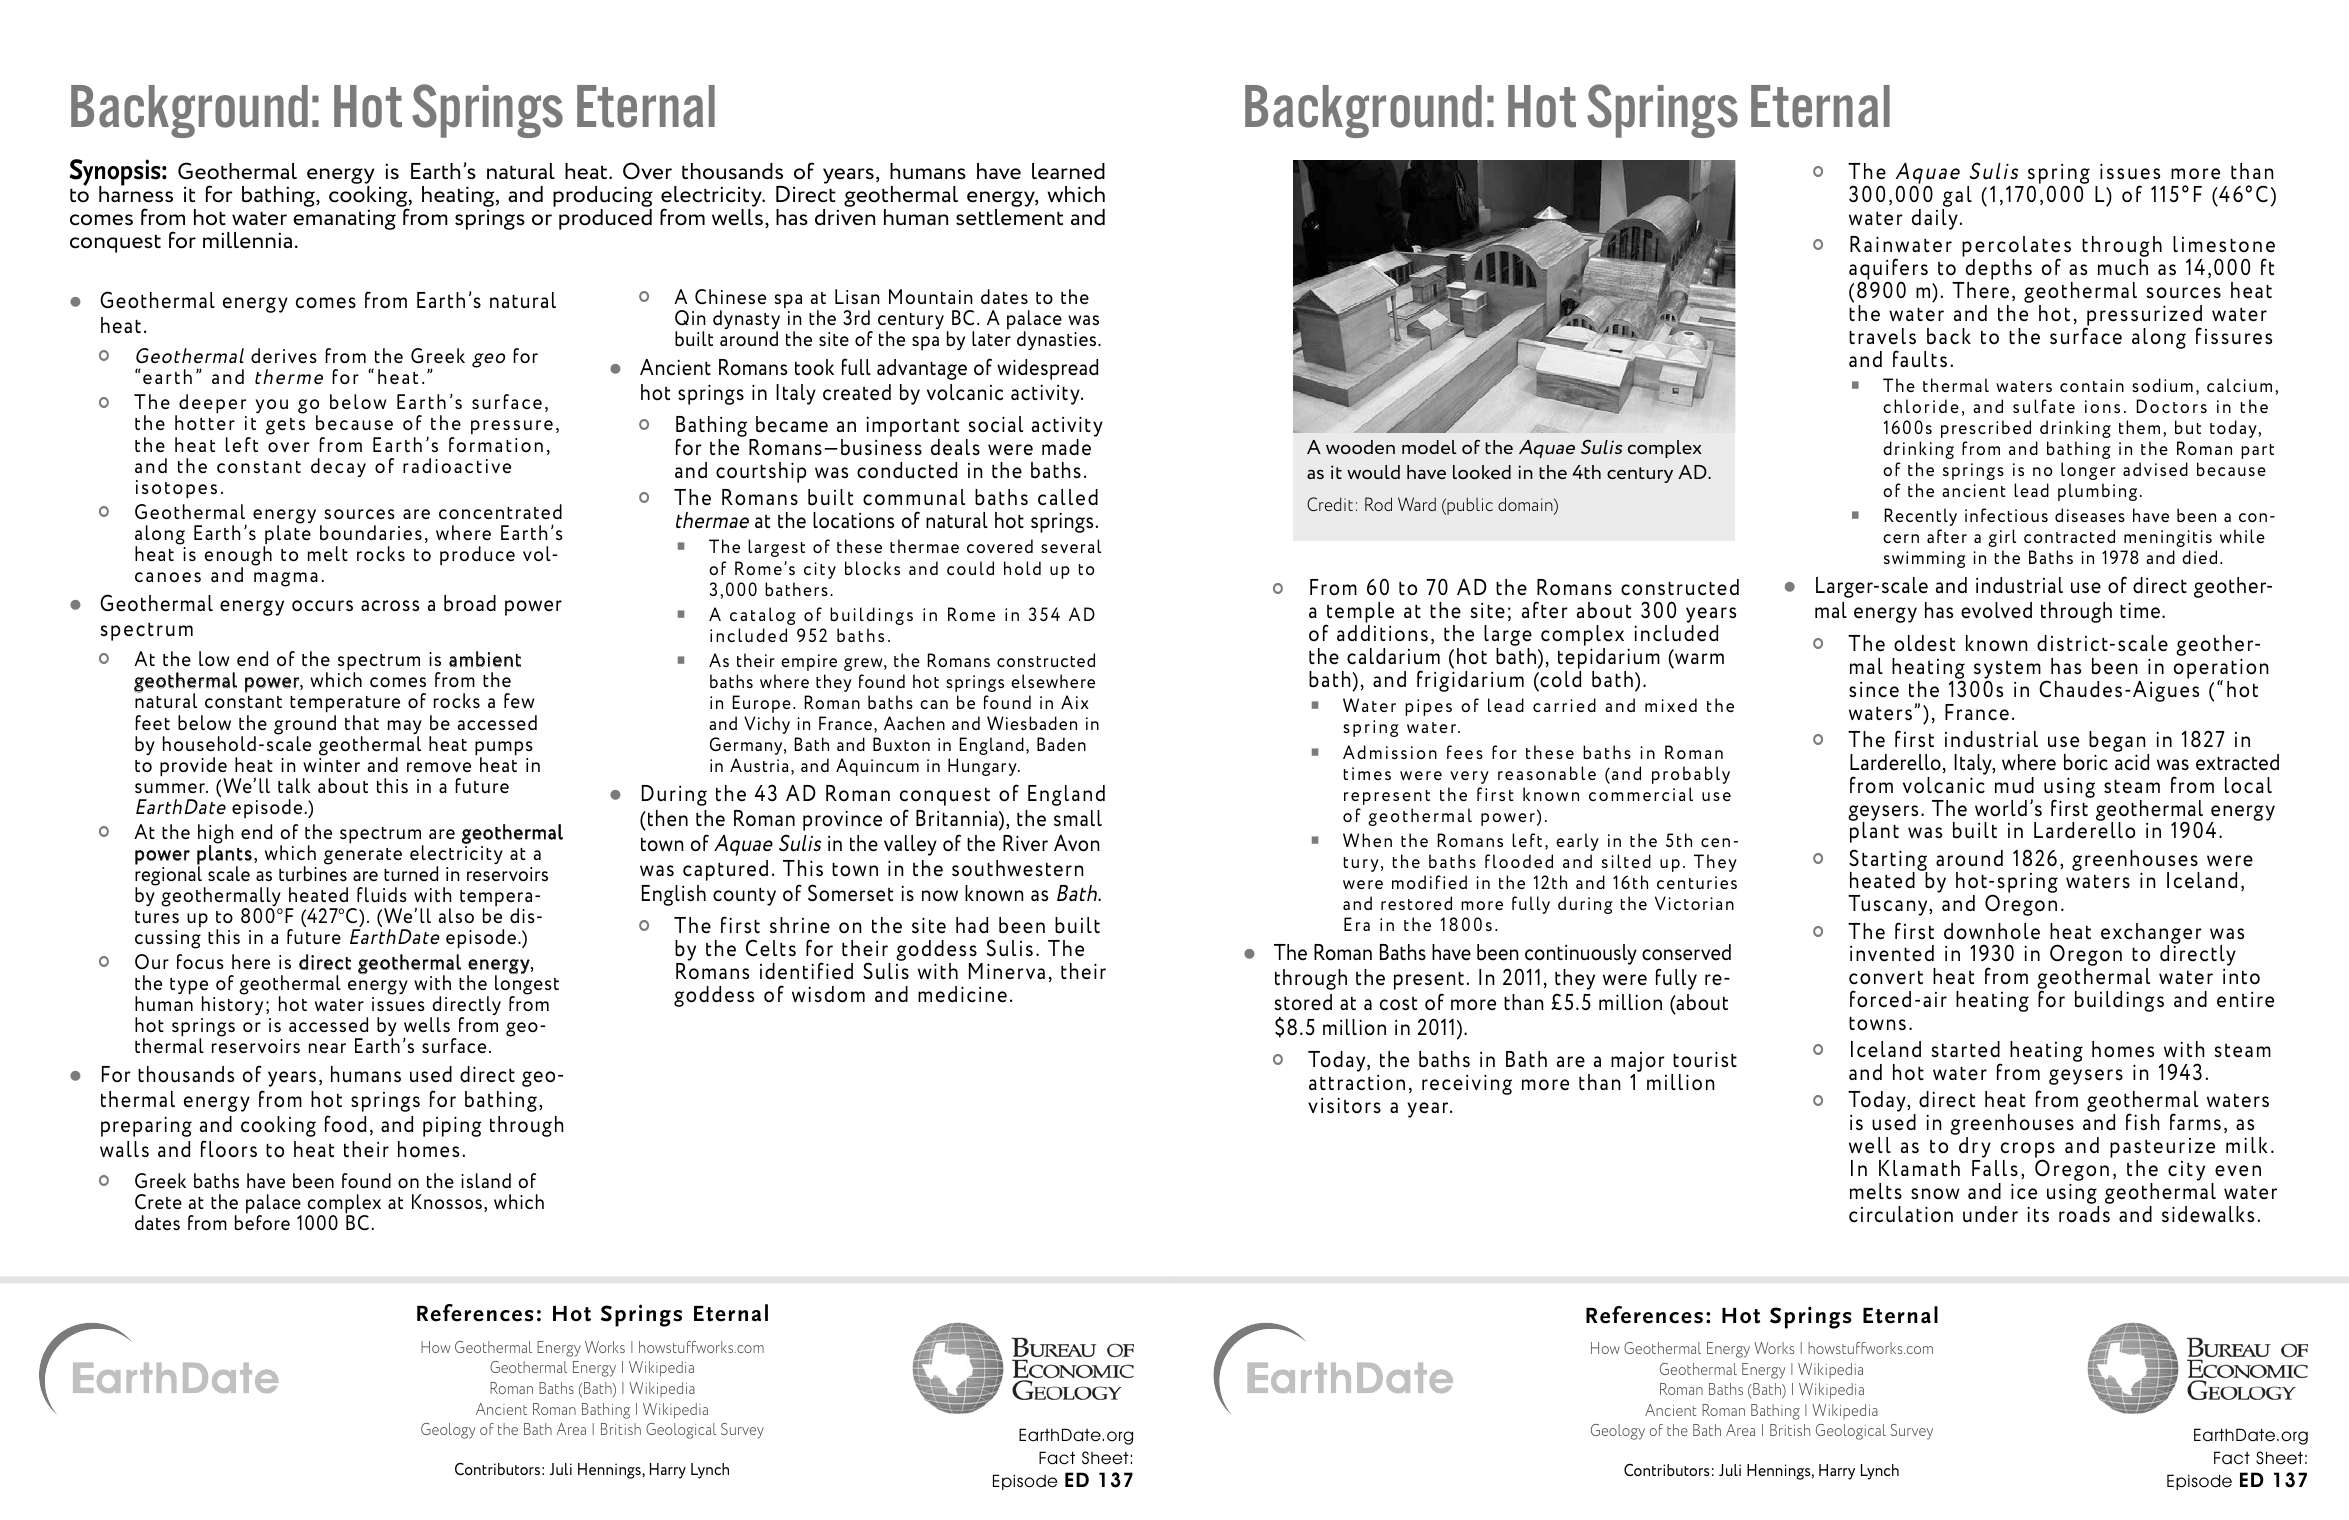 The width and height of the screenshot is (2349, 1520). I want to click on emanating, so click(344, 219).
